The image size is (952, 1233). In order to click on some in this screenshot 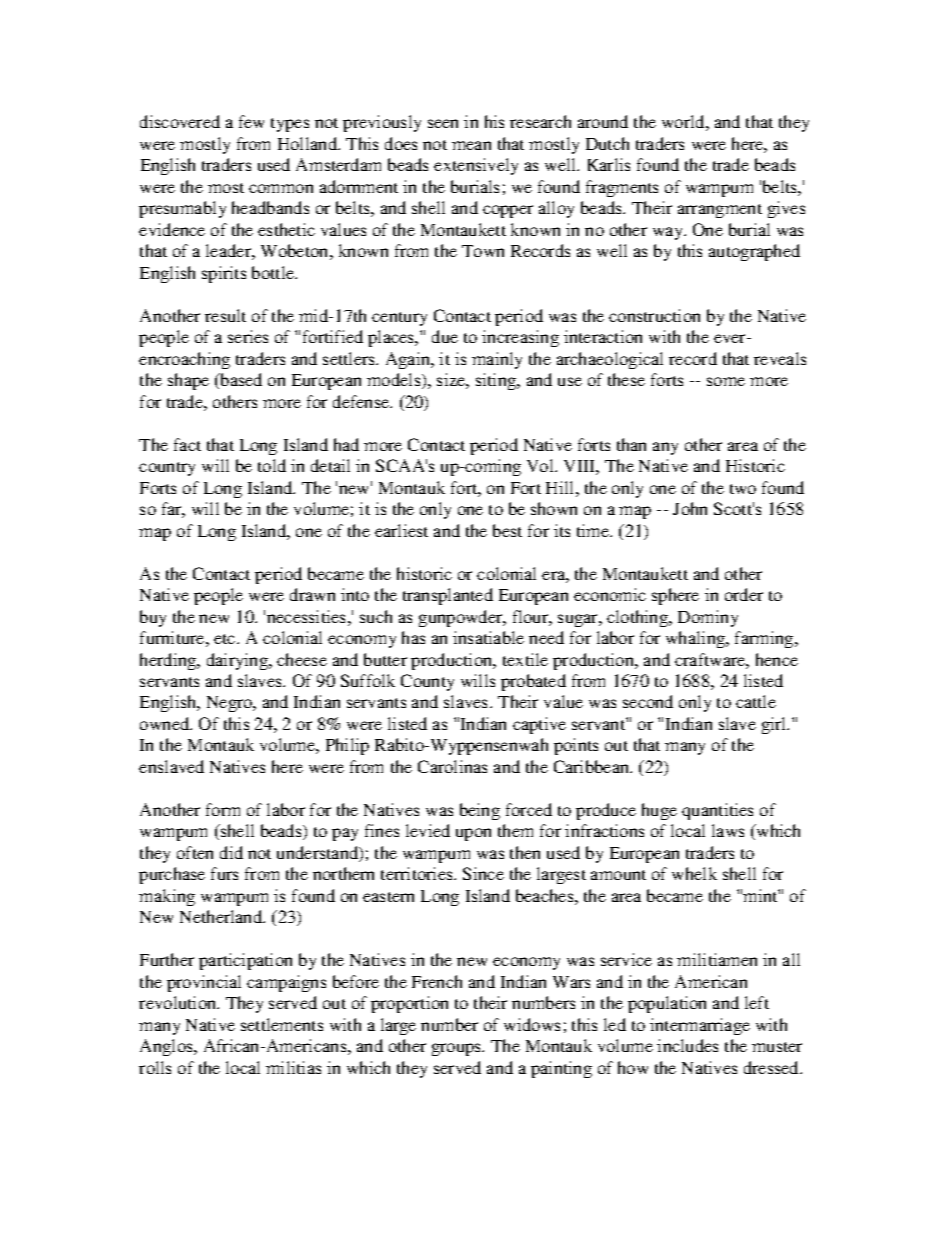, I will do `click(726, 381)`.
